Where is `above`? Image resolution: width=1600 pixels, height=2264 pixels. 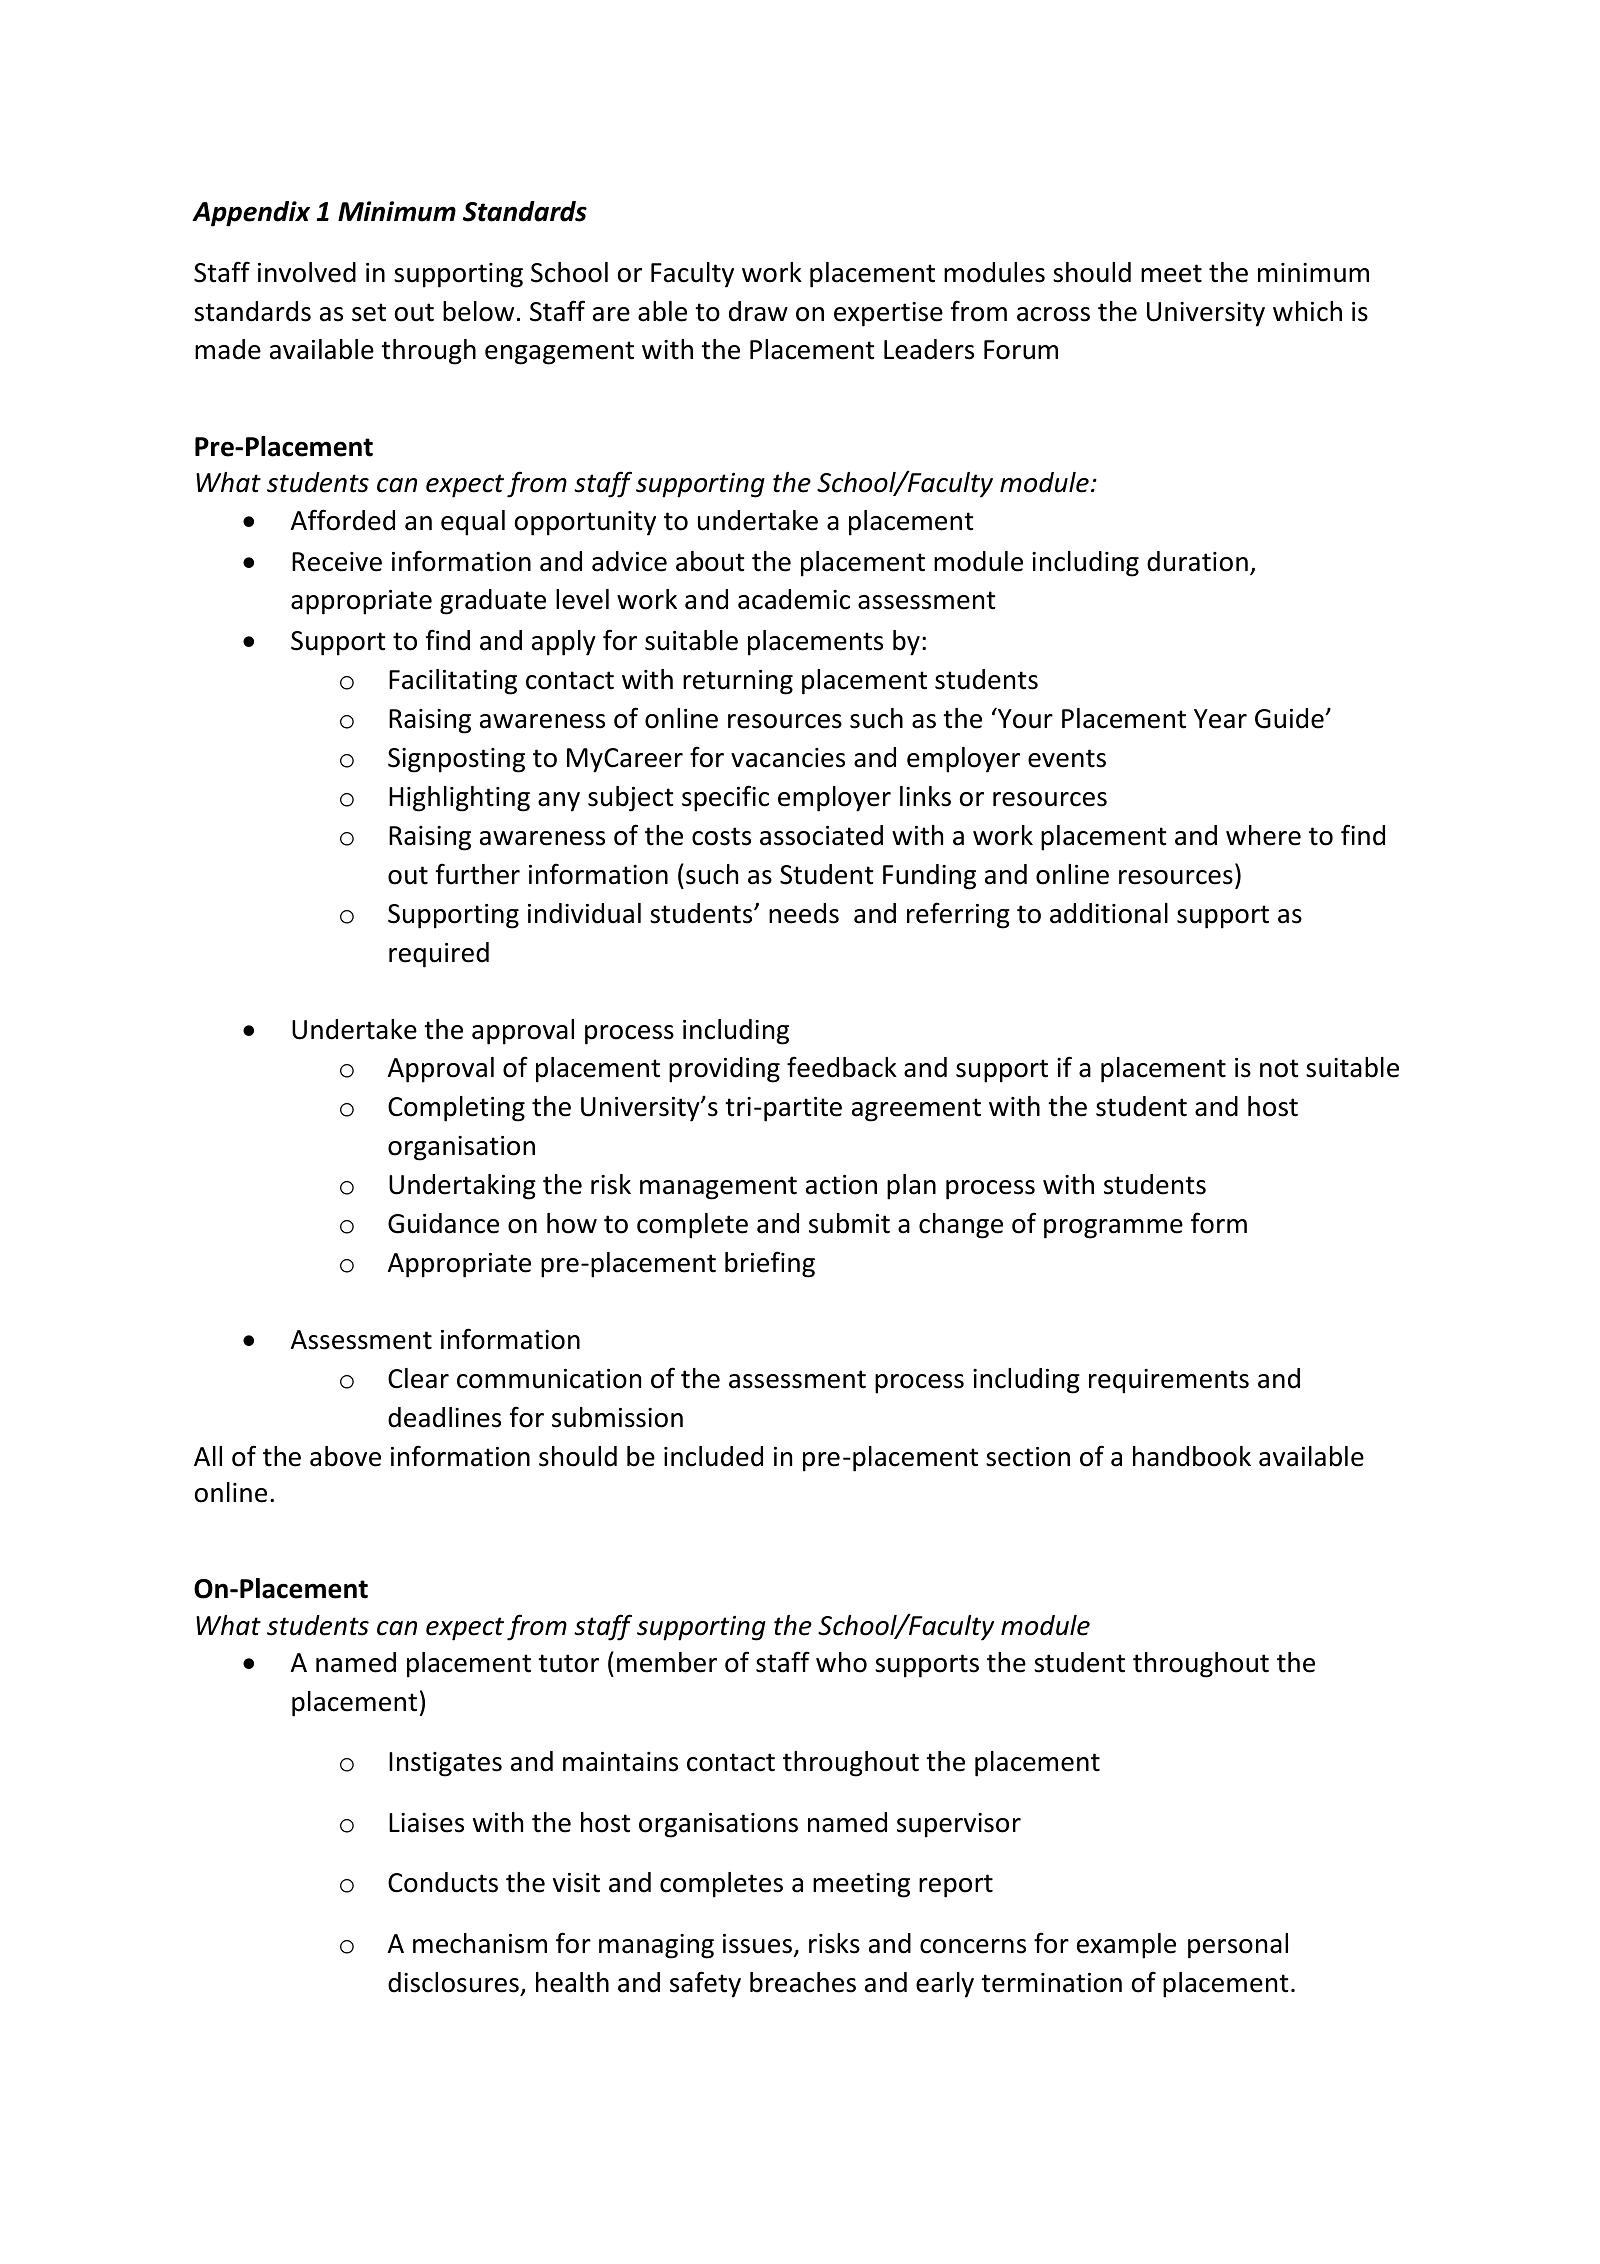 above is located at coordinates (345, 1456).
